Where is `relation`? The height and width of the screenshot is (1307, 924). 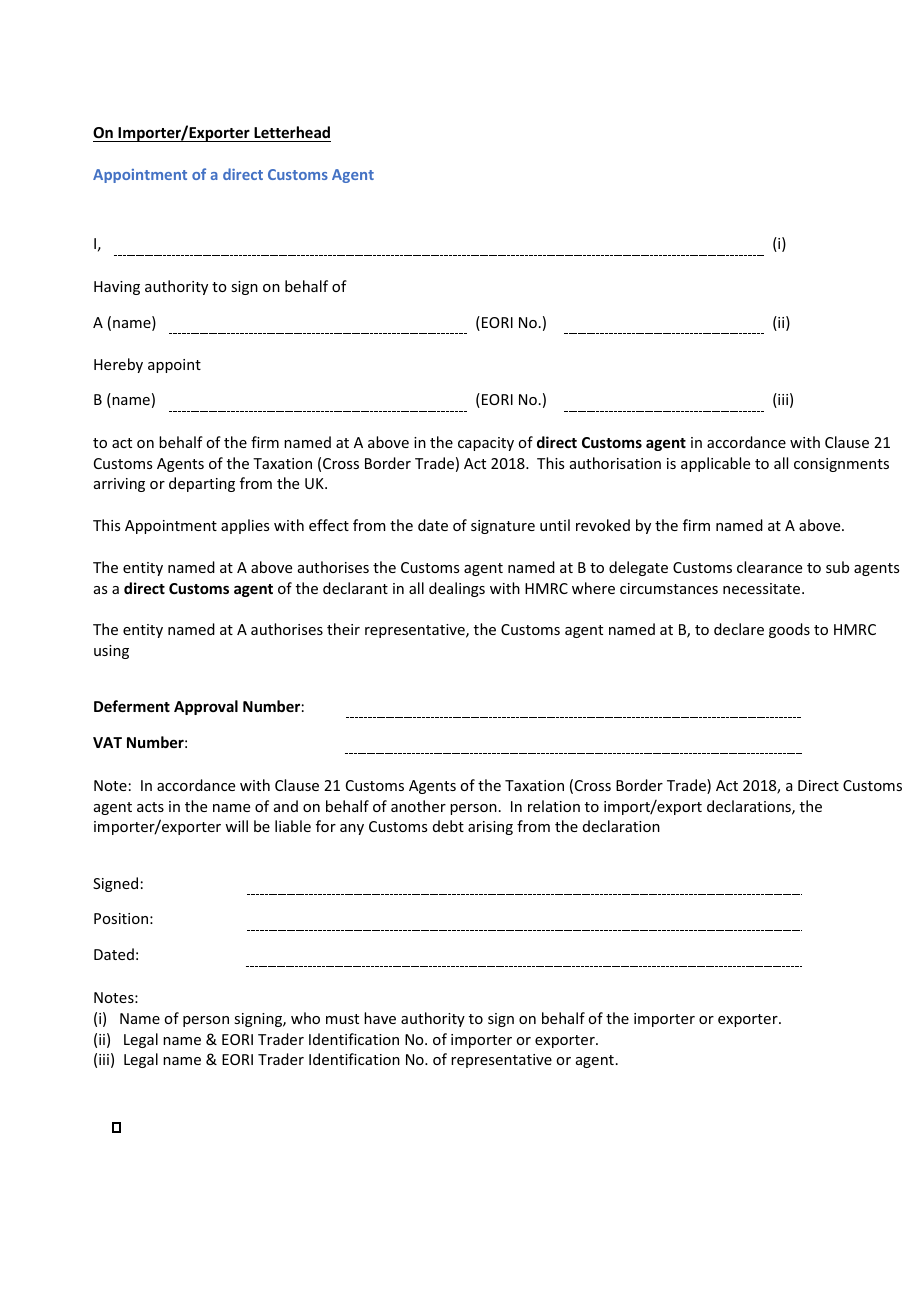 relation is located at coordinates (554, 806).
